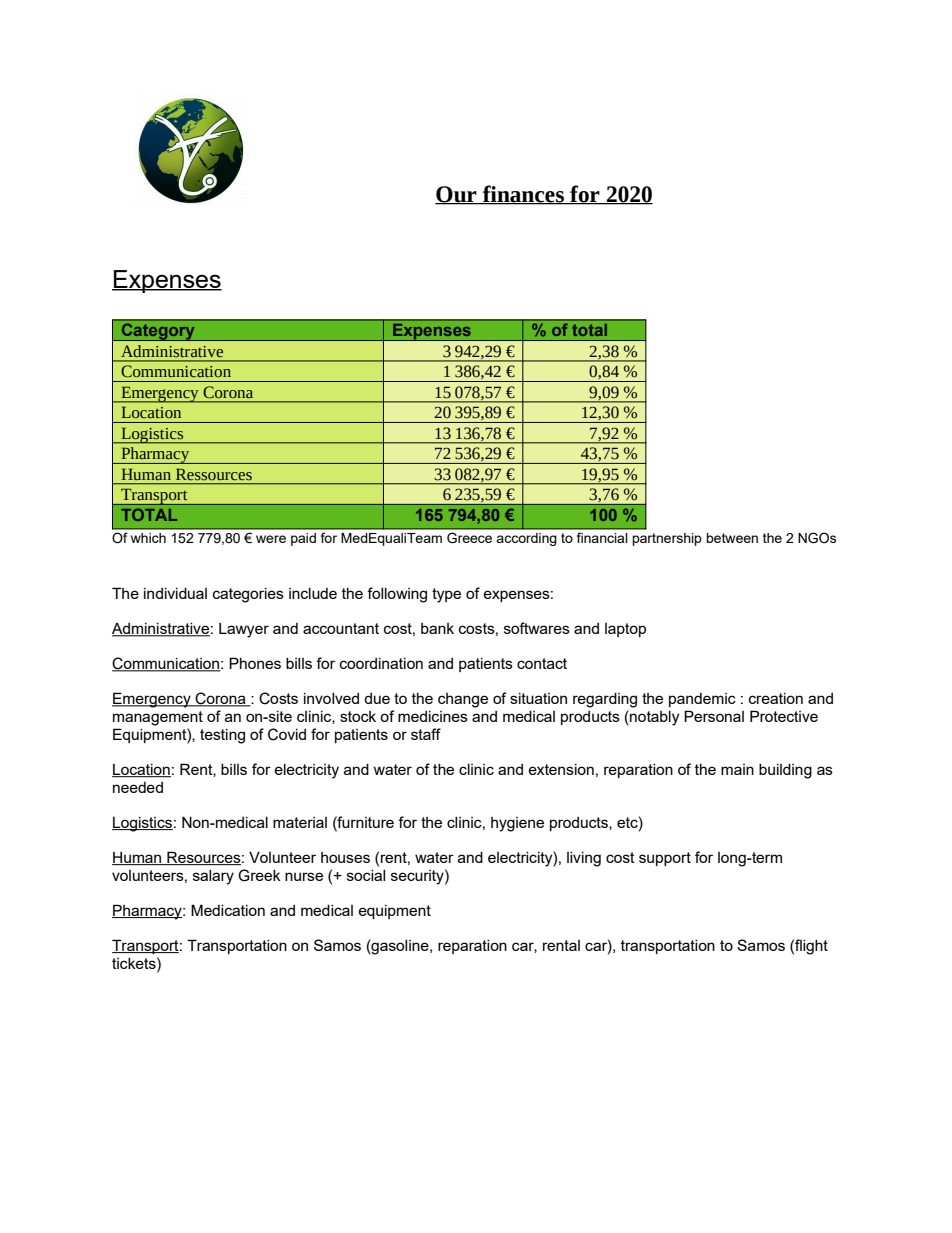 Image resolution: width=952 pixels, height=1233 pixels. I want to click on type, so click(446, 595).
